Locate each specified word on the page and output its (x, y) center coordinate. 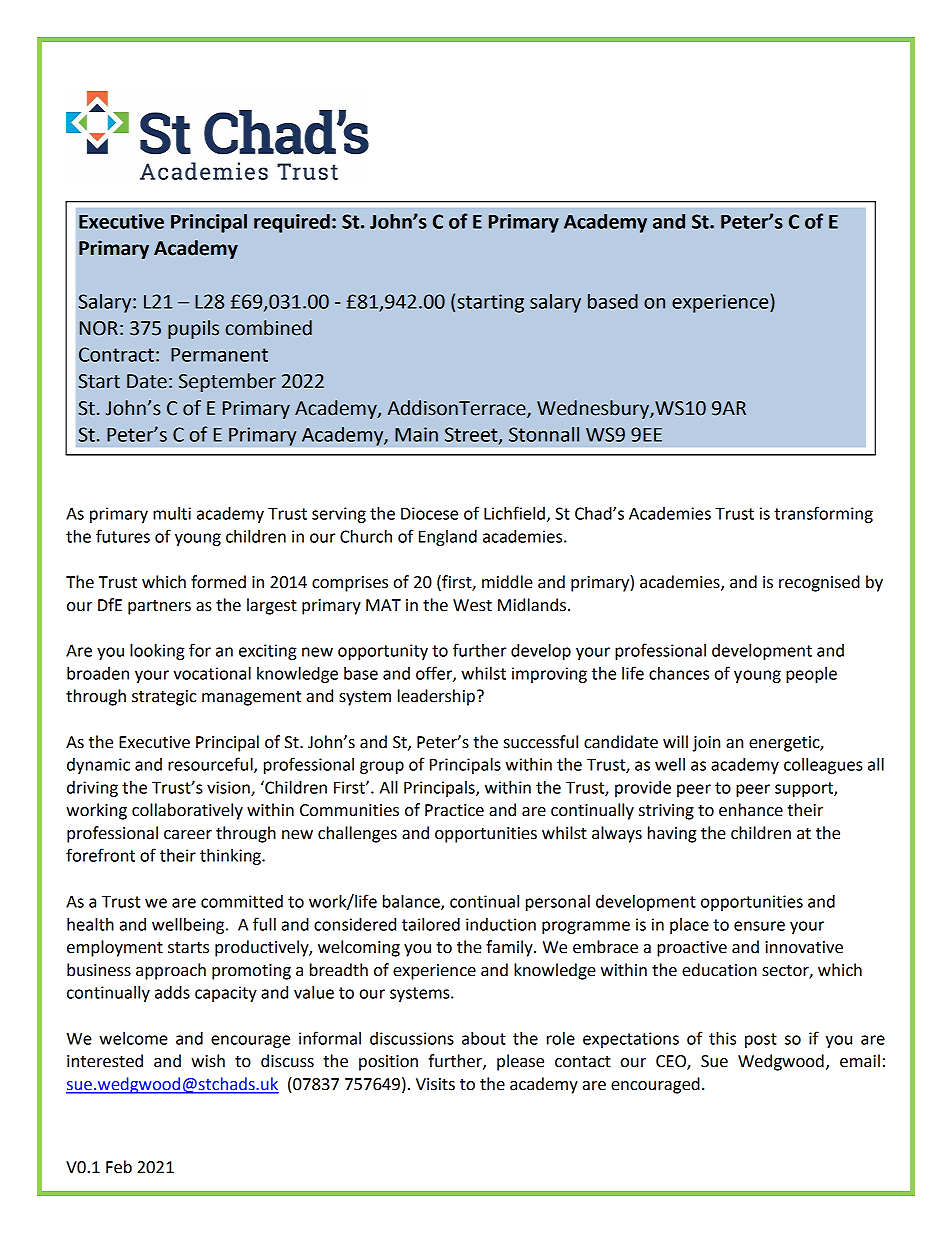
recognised (819, 583)
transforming (823, 514)
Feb (119, 1167)
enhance (751, 810)
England (448, 538)
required (292, 223)
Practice (454, 810)
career (188, 835)
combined (269, 328)
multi (172, 513)
